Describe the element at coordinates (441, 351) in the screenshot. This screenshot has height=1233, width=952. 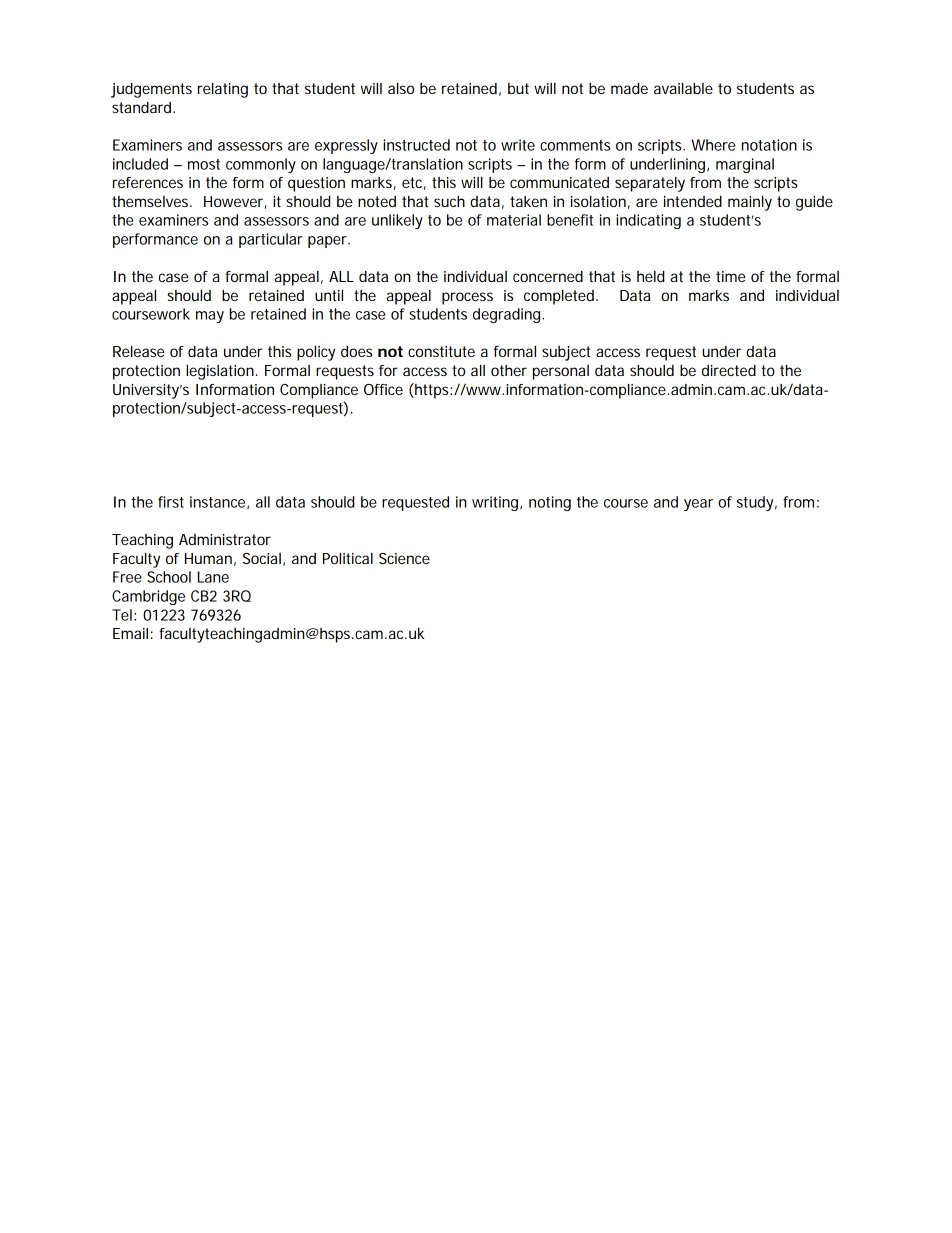
I see `constitute` at that location.
